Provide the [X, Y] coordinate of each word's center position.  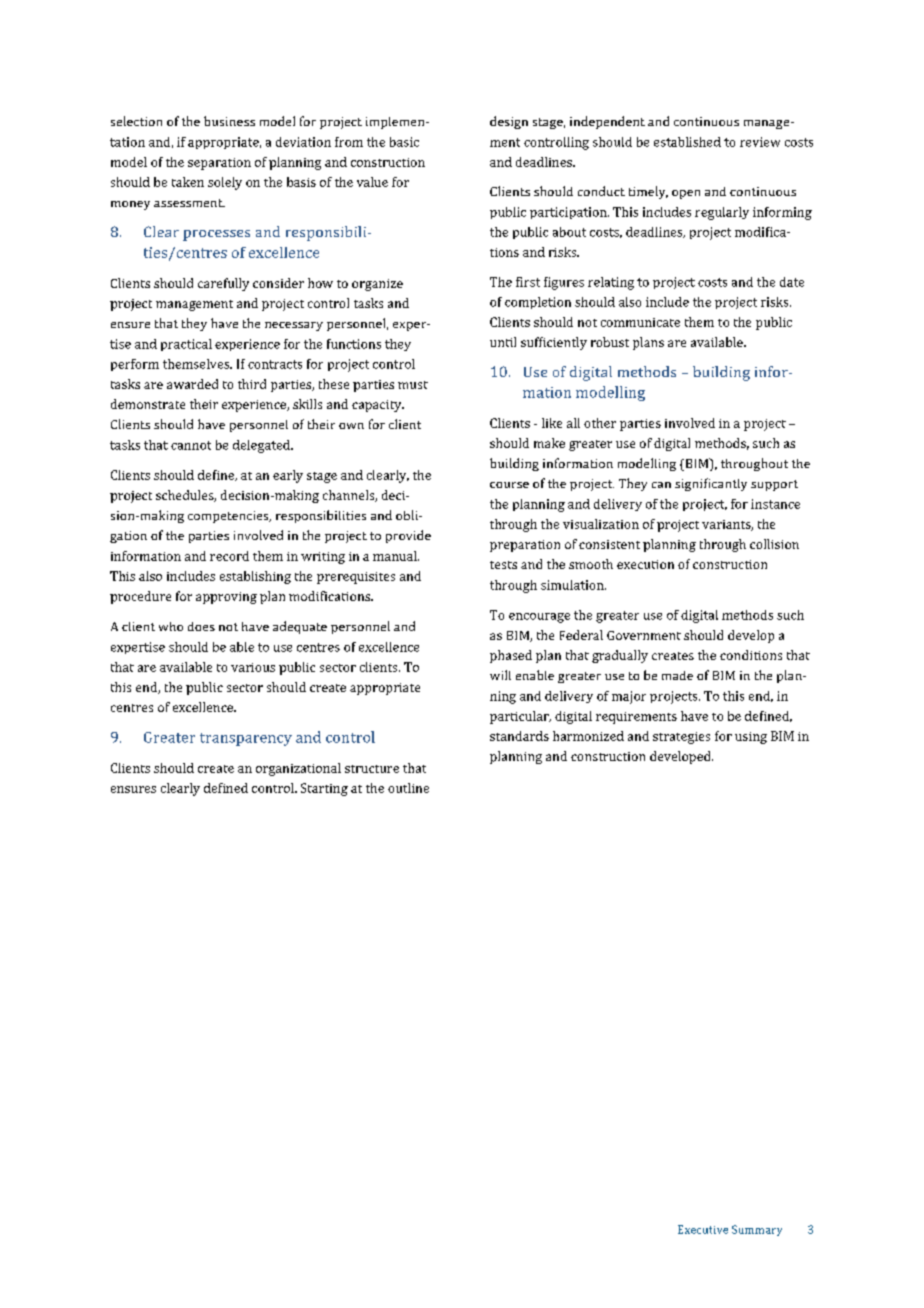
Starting [324, 789]
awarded [192, 384]
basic [404, 142]
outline [408, 788]
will [500, 675]
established [687, 142]
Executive [703, 1229]
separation [219, 164]
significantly [711, 484]
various [253, 667]
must [413, 385]
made [677, 675]
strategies [681, 738]
